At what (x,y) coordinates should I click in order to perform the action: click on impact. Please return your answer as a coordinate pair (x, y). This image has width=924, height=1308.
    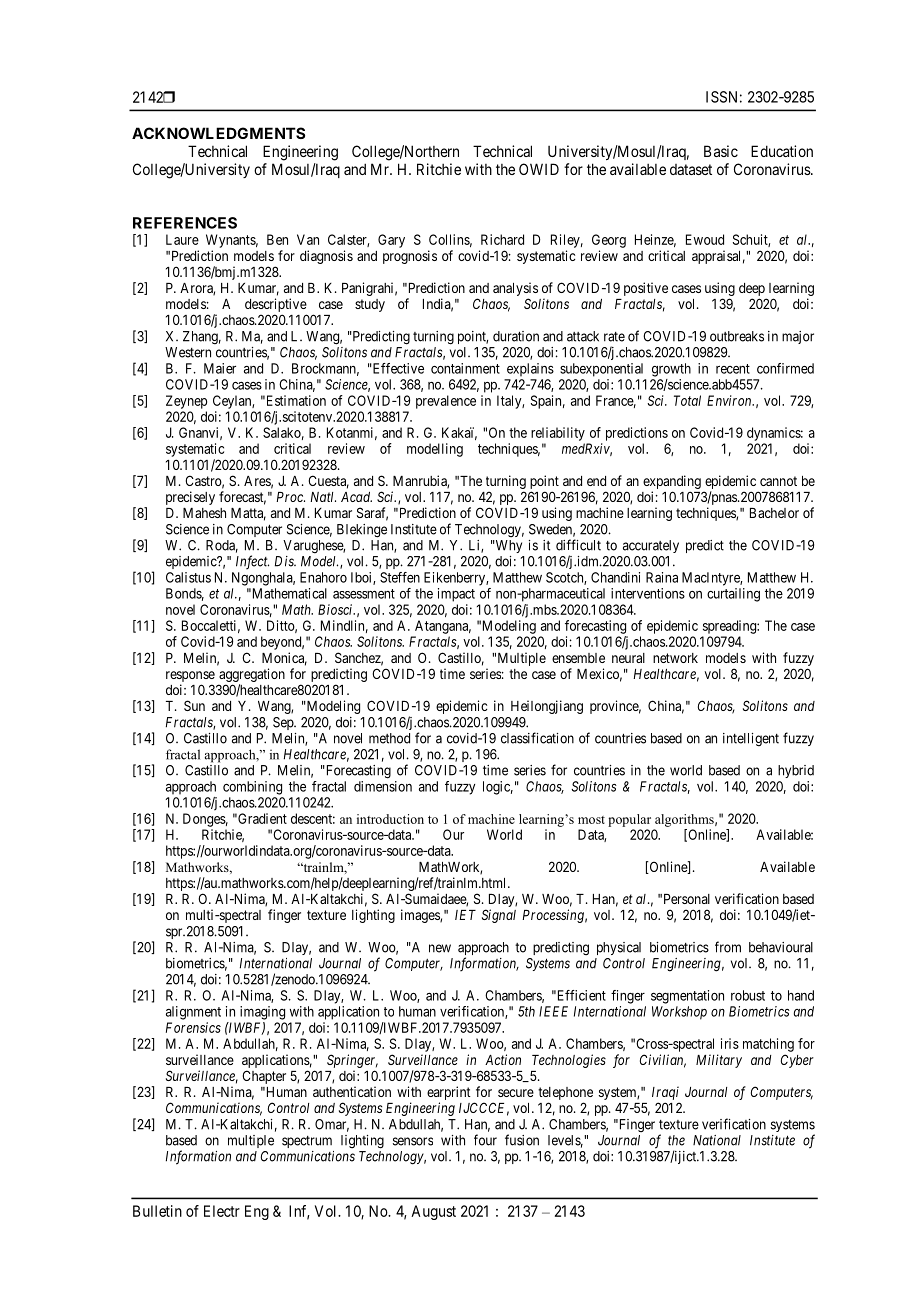
    Looking at the image, I should click on (456, 595).
